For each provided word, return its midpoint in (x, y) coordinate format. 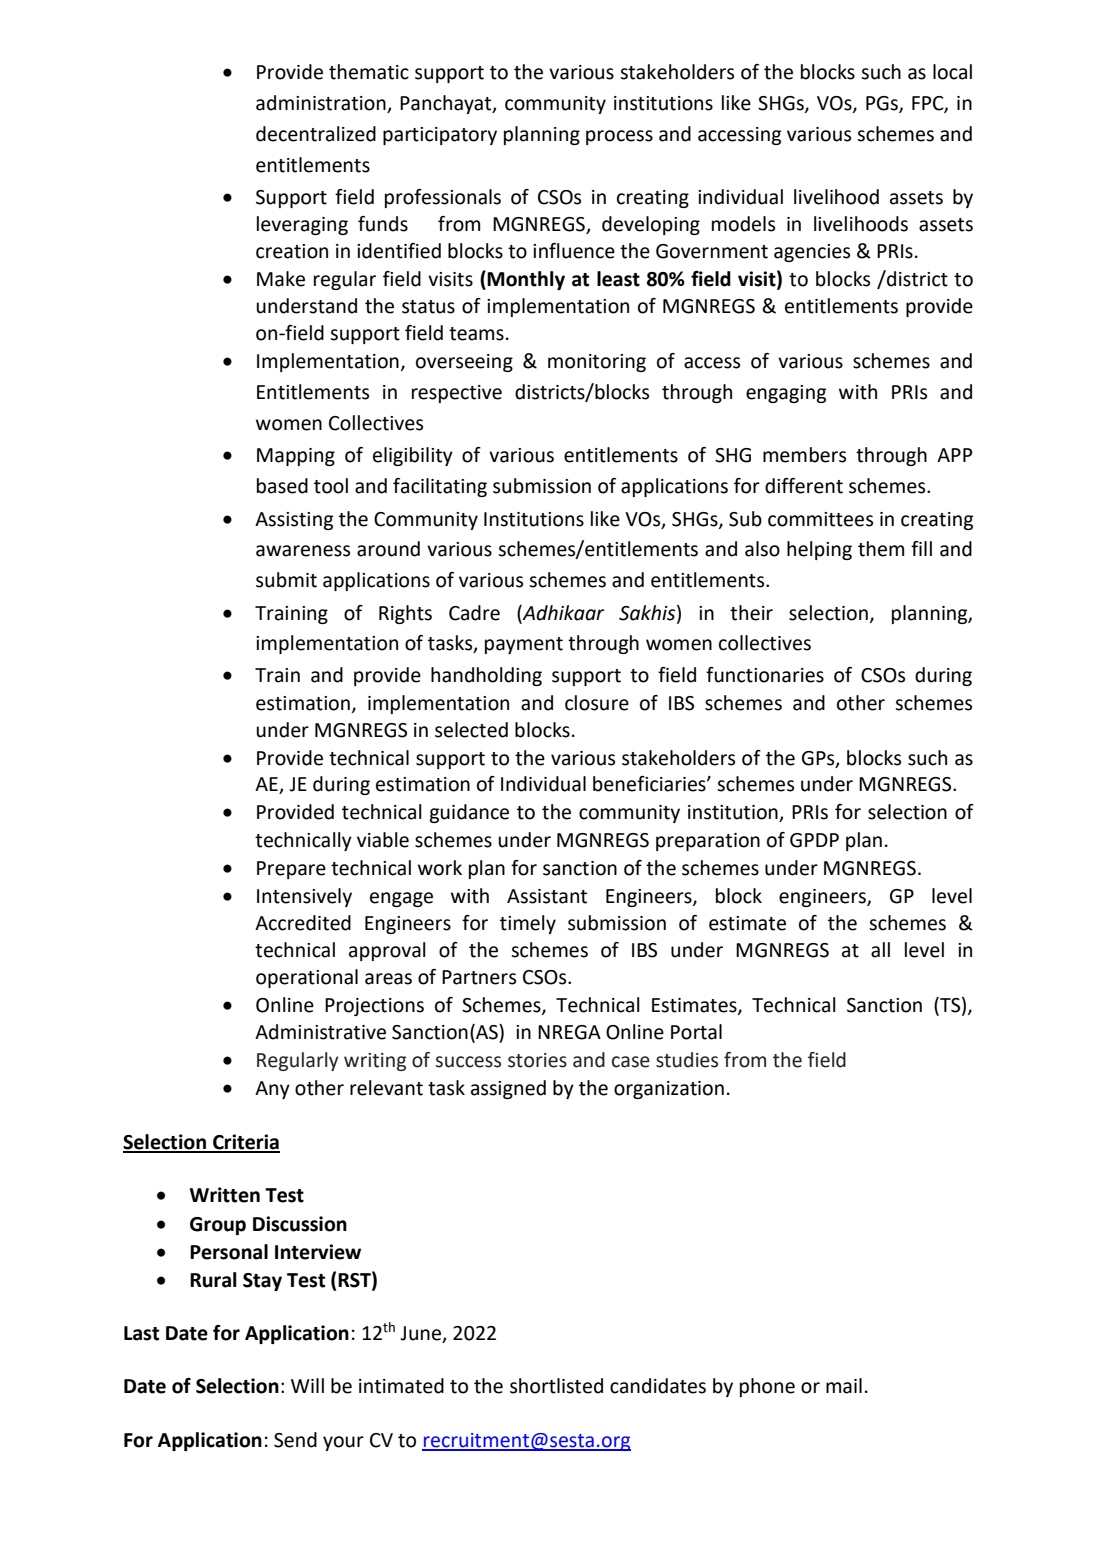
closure (597, 703)
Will (307, 1385)
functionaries (765, 675)
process (619, 137)
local (952, 72)
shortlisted (556, 1386)
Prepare (291, 870)
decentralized (316, 134)
